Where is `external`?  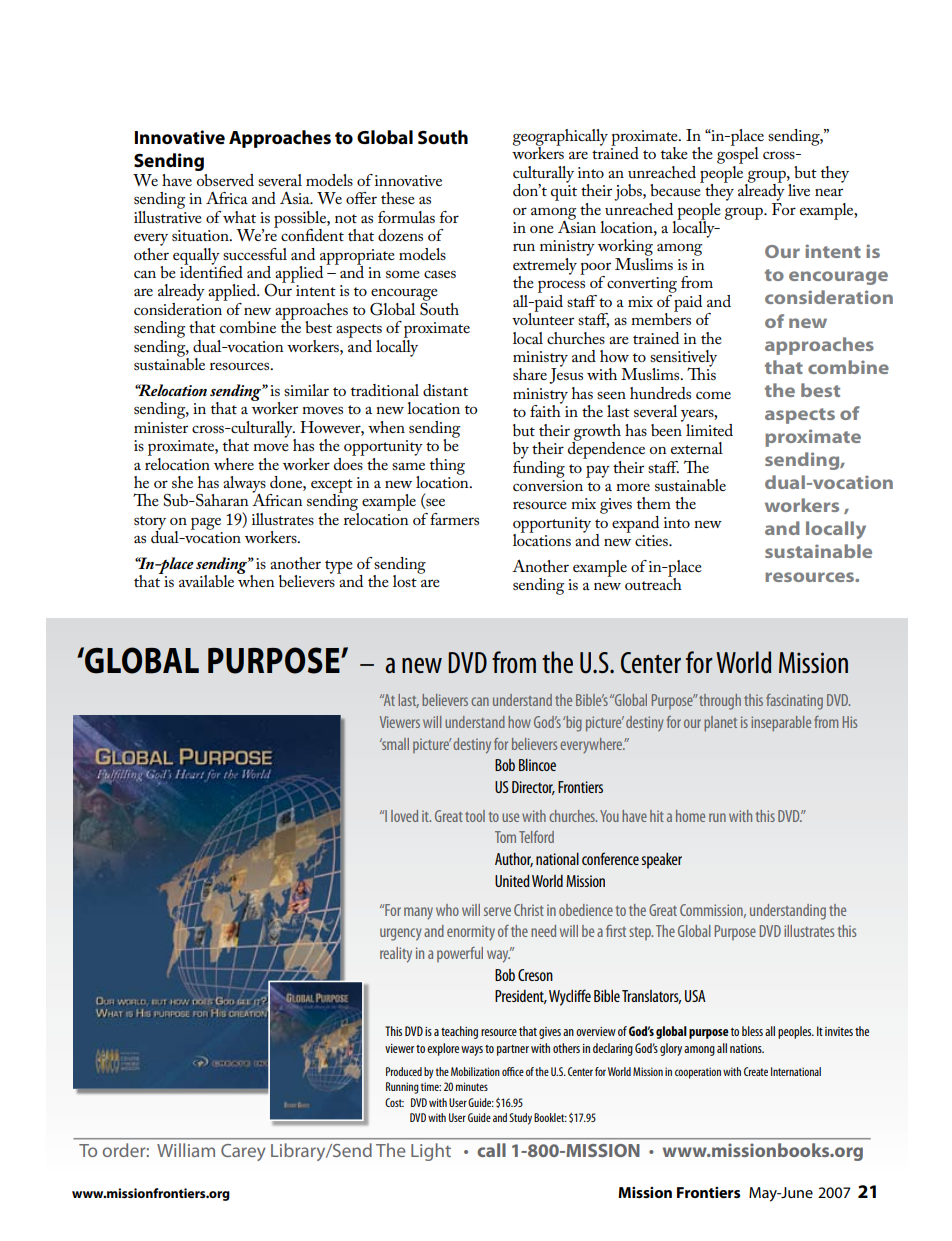 external is located at coordinates (697, 448).
